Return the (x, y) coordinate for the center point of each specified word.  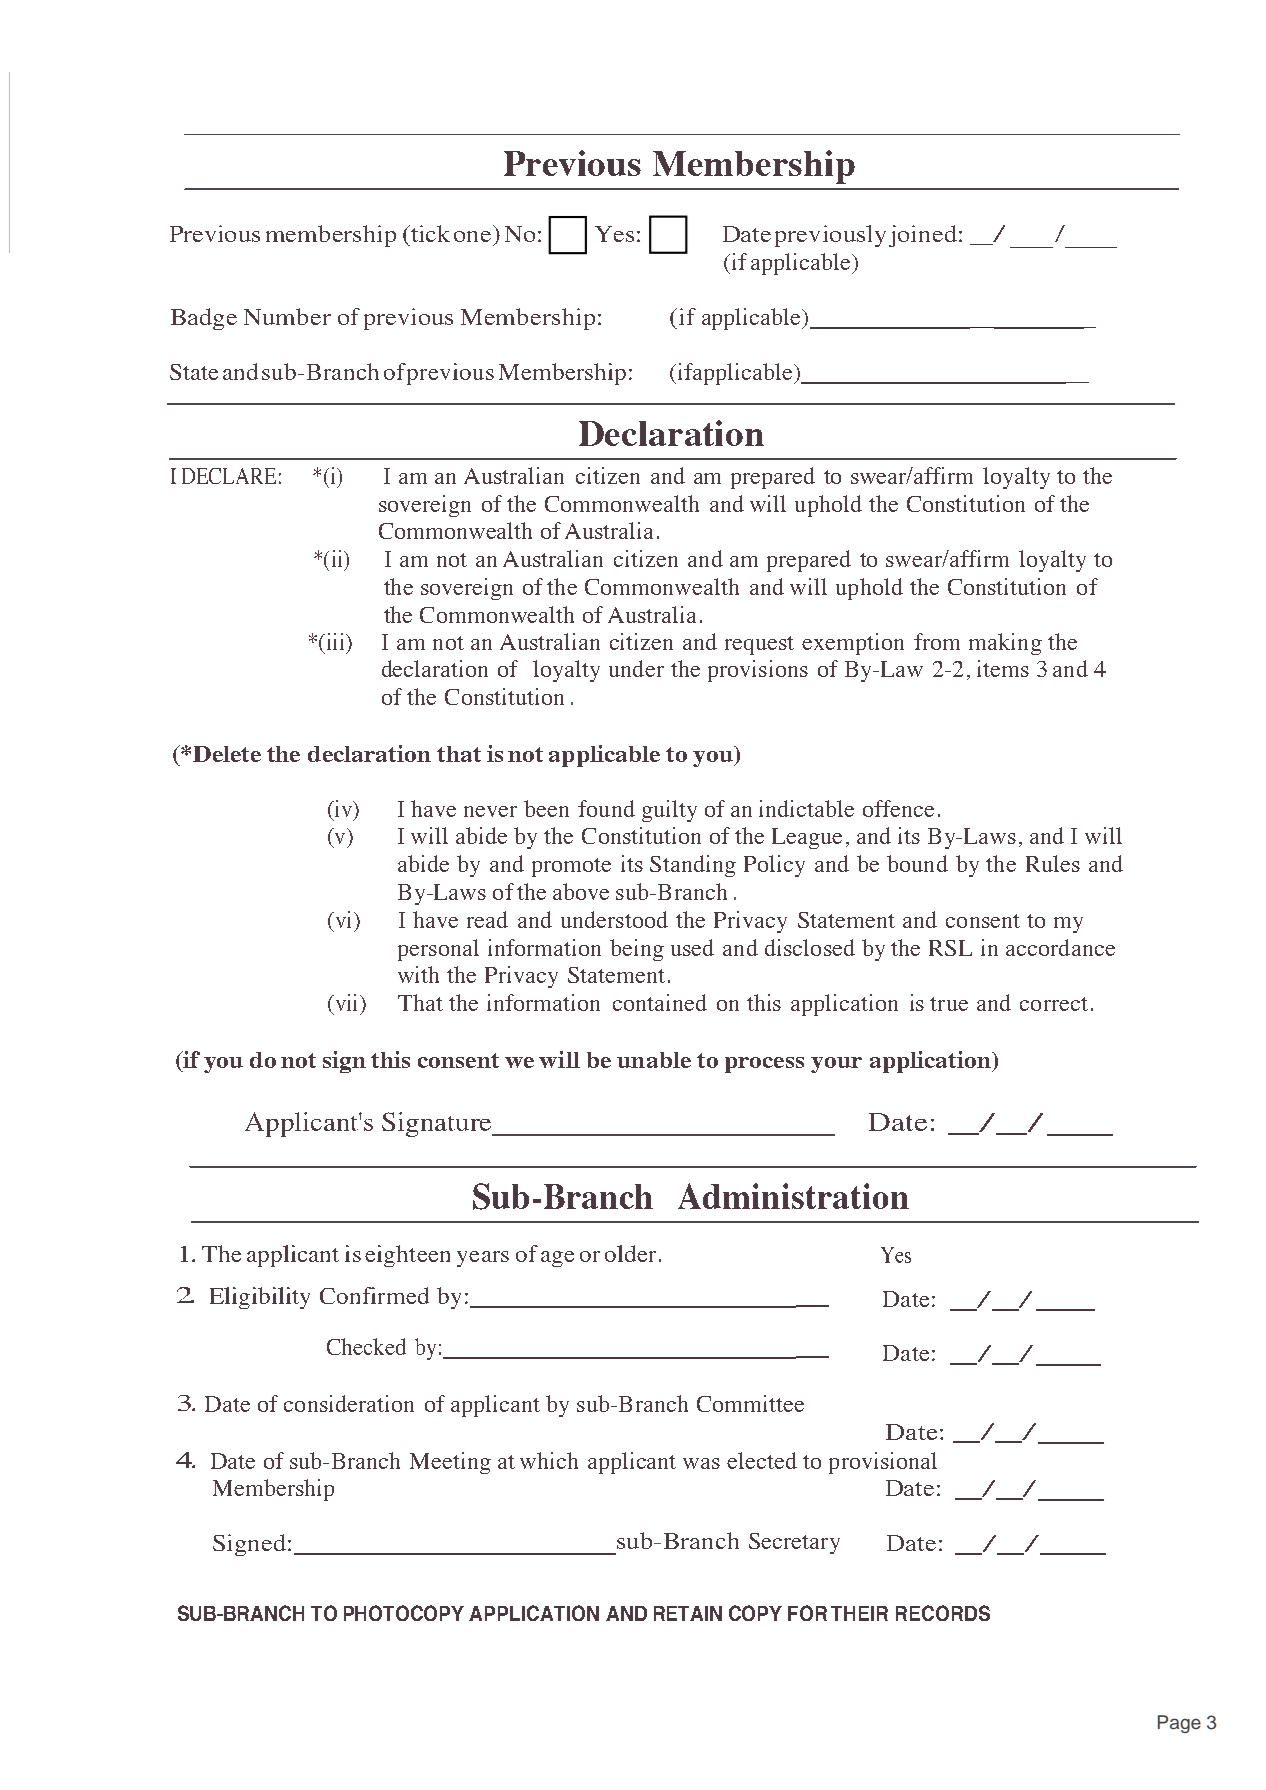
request (759, 645)
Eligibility (260, 1298)
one (472, 236)
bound (917, 863)
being (637, 950)
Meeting (450, 1463)
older (630, 1253)
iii (335, 641)
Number (287, 316)
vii (347, 1002)
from (937, 641)
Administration (793, 1196)
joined (924, 236)
